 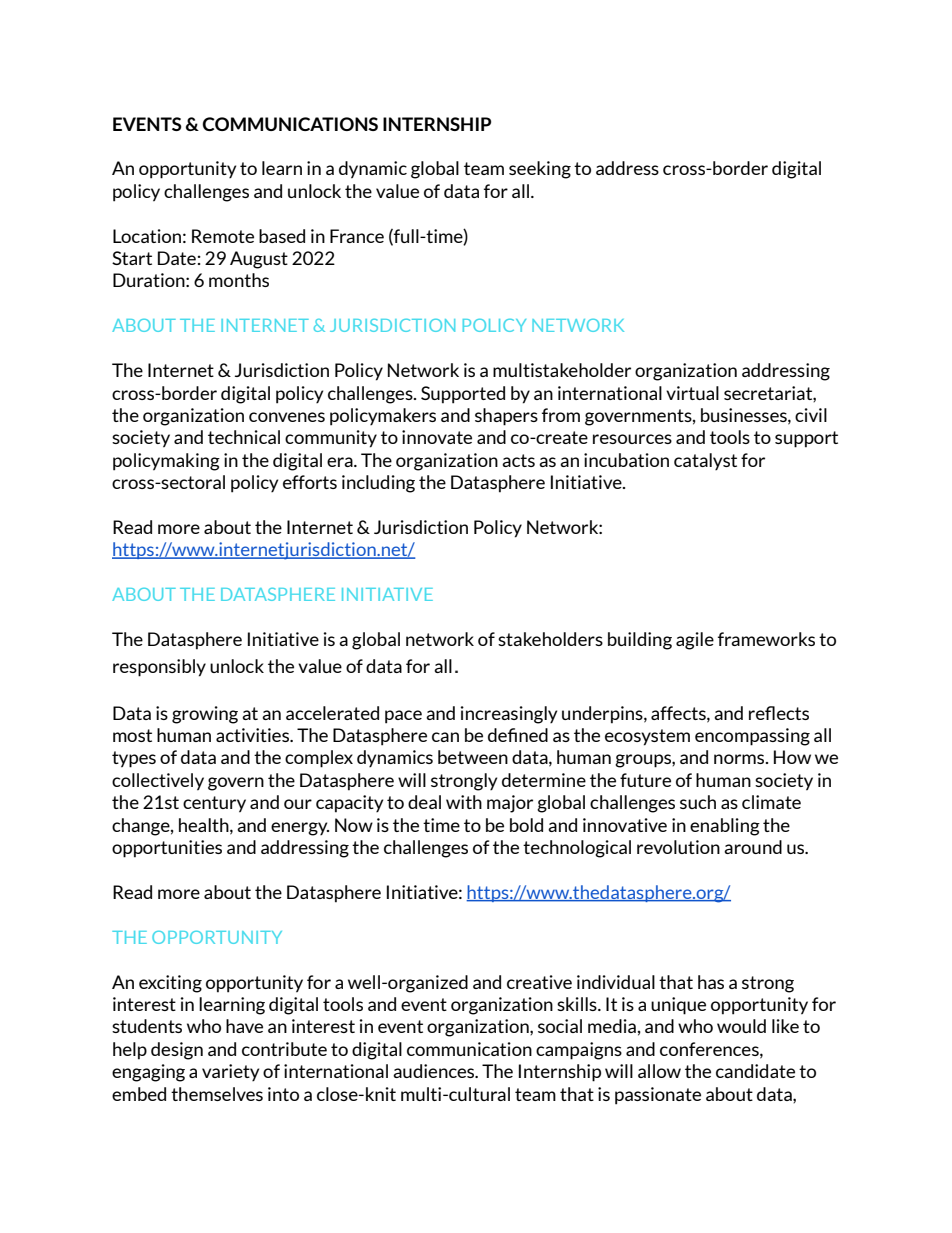 What do you see at coordinates (705, 461) in the screenshot?
I see `catalyst` at bounding box center [705, 461].
